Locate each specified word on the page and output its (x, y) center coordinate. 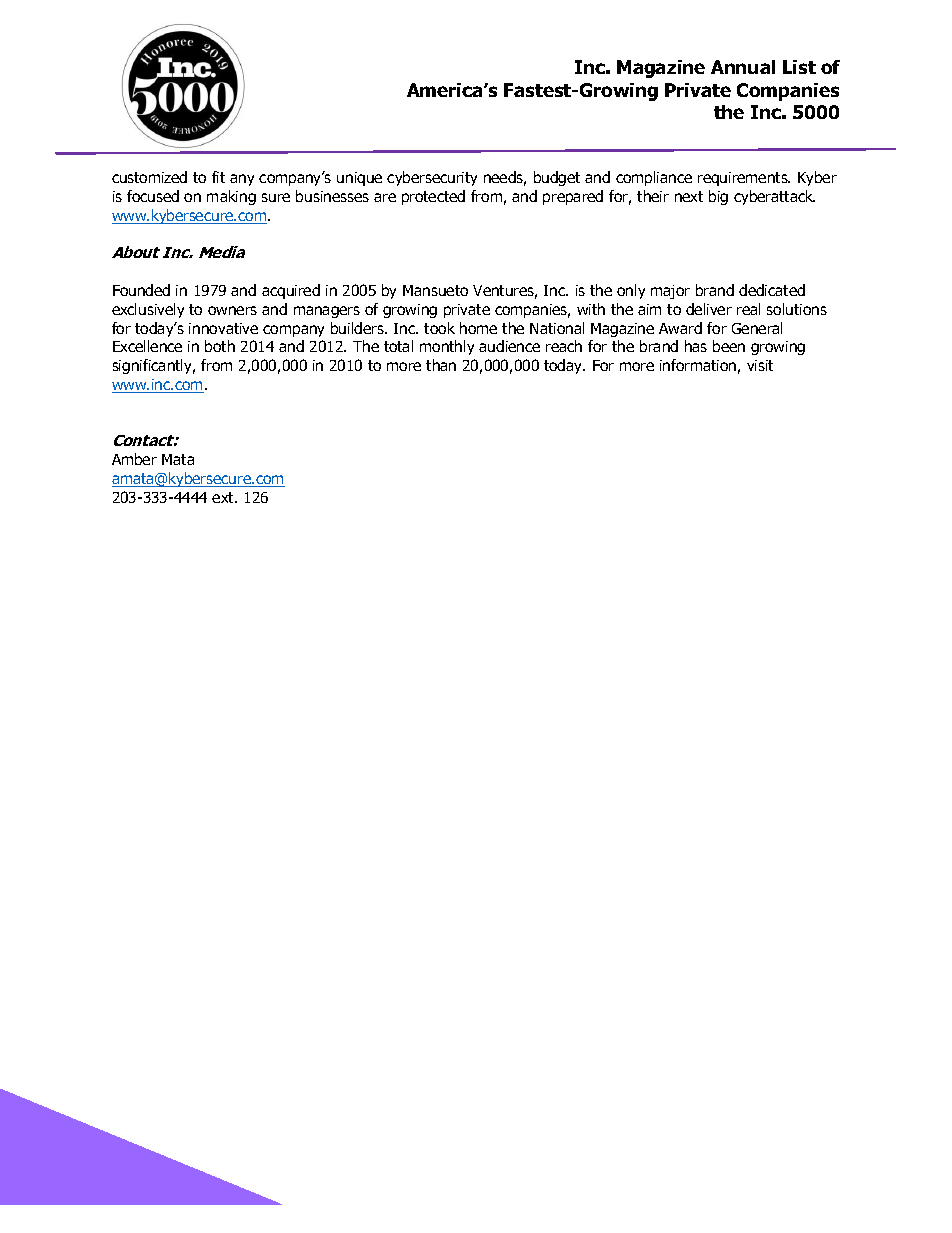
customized (149, 177)
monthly (447, 347)
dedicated (772, 290)
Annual (743, 67)
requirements (744, 179)
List (799, 67)
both (220, 346)
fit (218, 177)
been (729, 346)
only (631, 291)
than (441, 365)
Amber (134, 459)
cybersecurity (432, 178)
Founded (141, 290)
